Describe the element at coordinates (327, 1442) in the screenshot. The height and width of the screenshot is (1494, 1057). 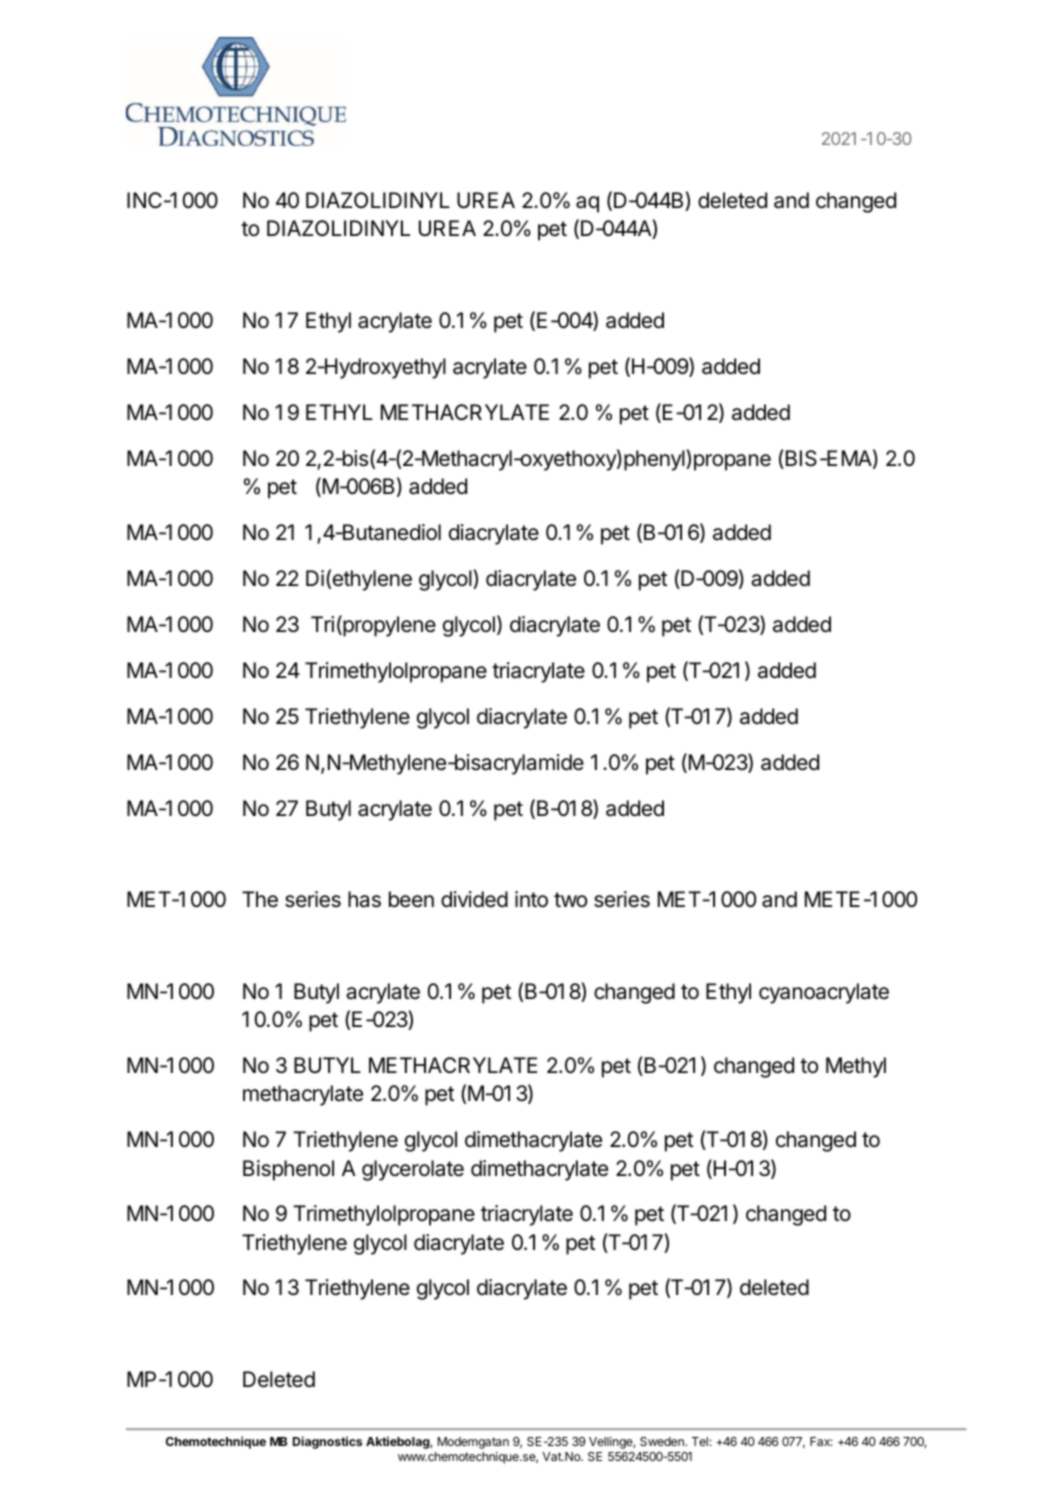
I see `Diagnostics` at that location.
